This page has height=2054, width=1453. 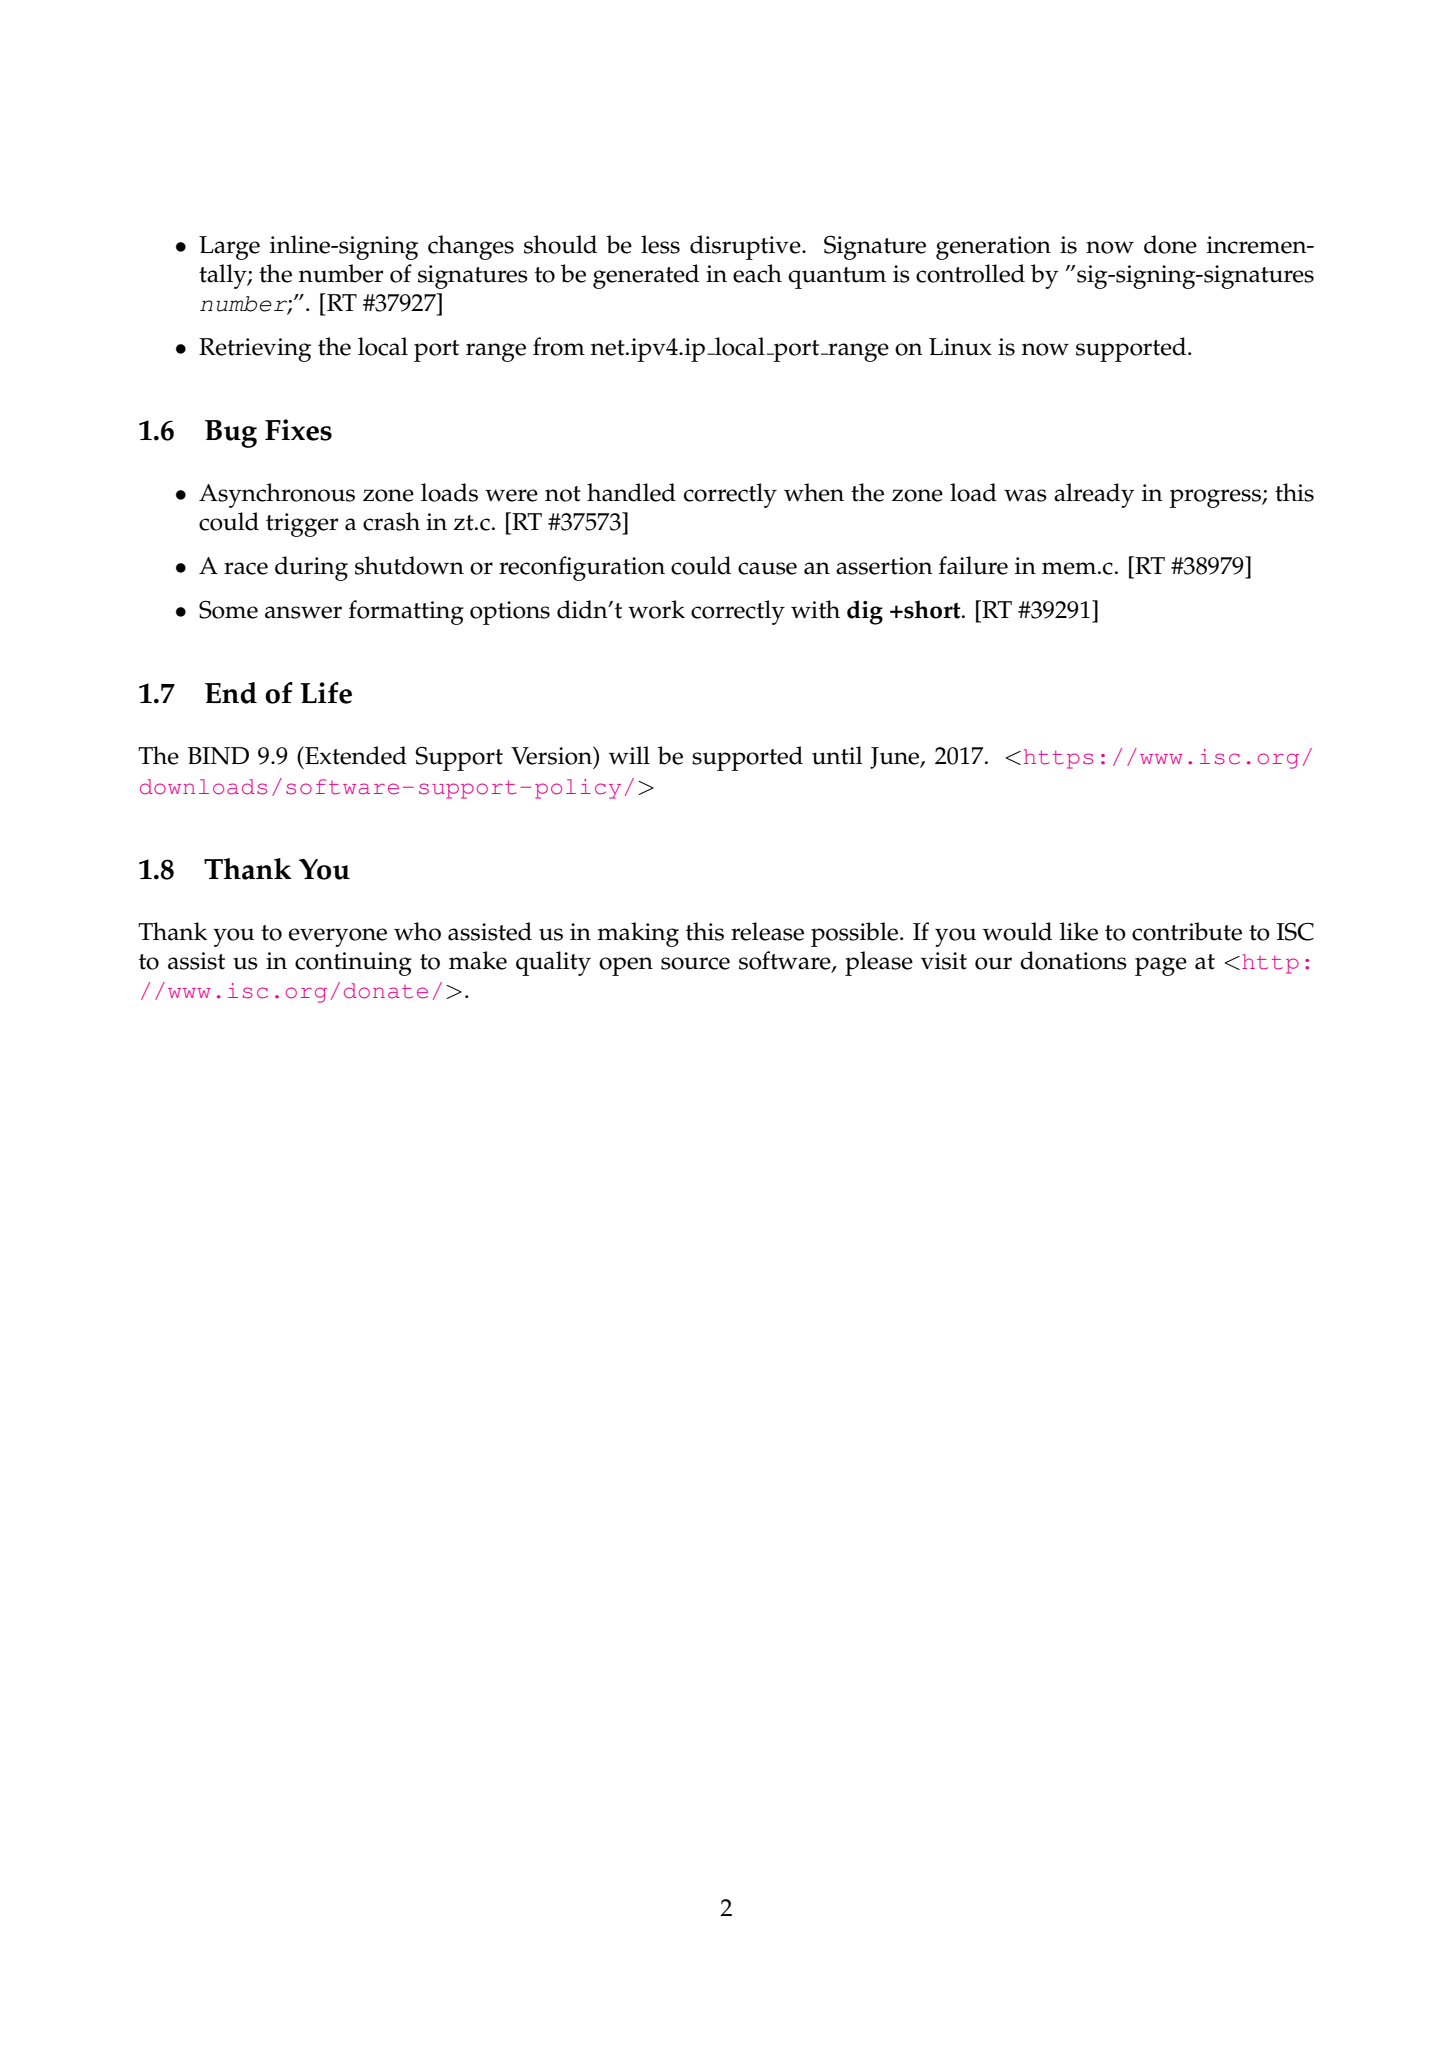 I want to click on handled, so click(x=631, y=492).
